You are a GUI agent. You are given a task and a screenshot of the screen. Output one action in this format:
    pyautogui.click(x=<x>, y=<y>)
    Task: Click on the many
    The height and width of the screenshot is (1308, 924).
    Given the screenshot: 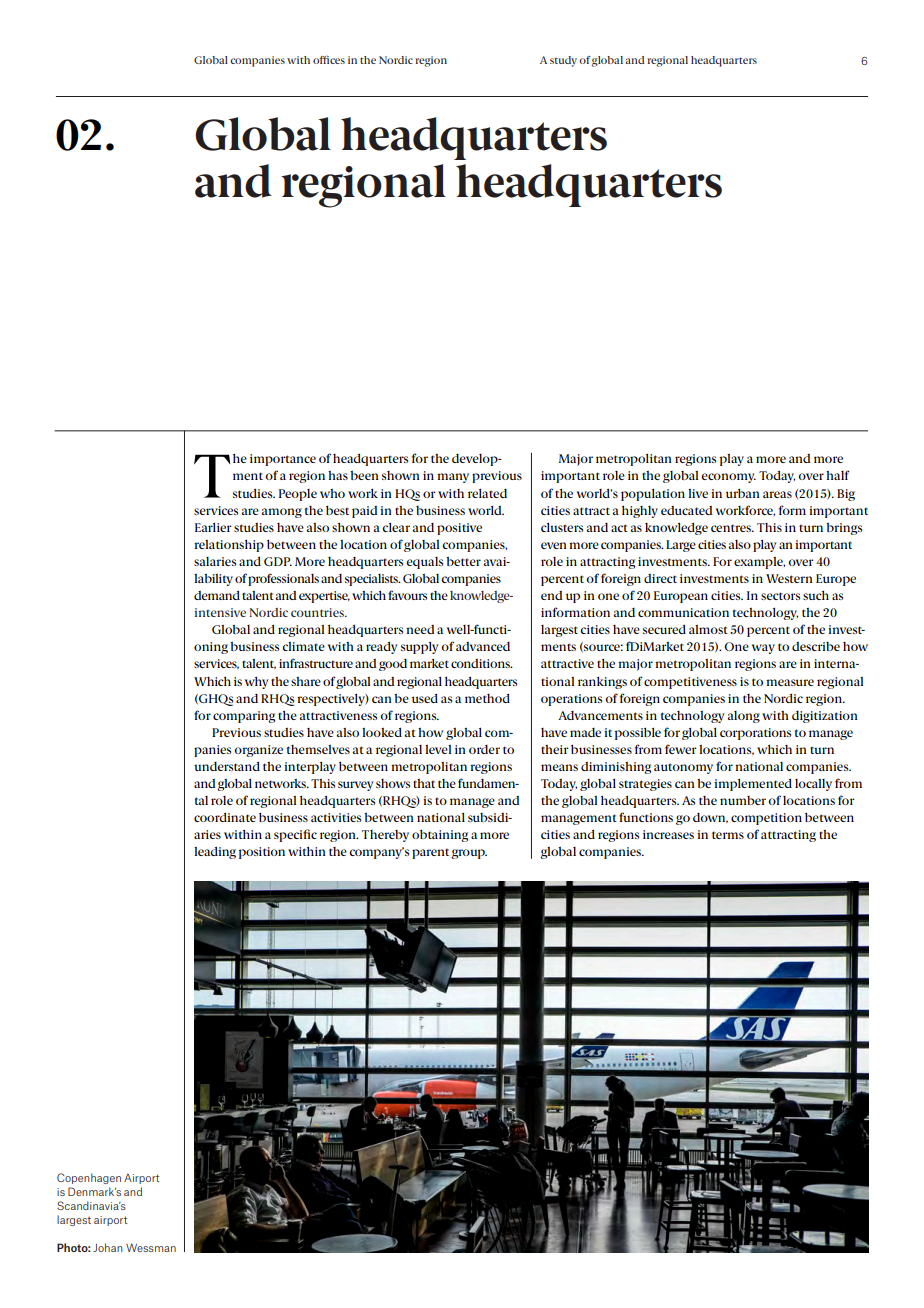 What is the action you would take?
    pyautogui.click(x=453, y=478)
